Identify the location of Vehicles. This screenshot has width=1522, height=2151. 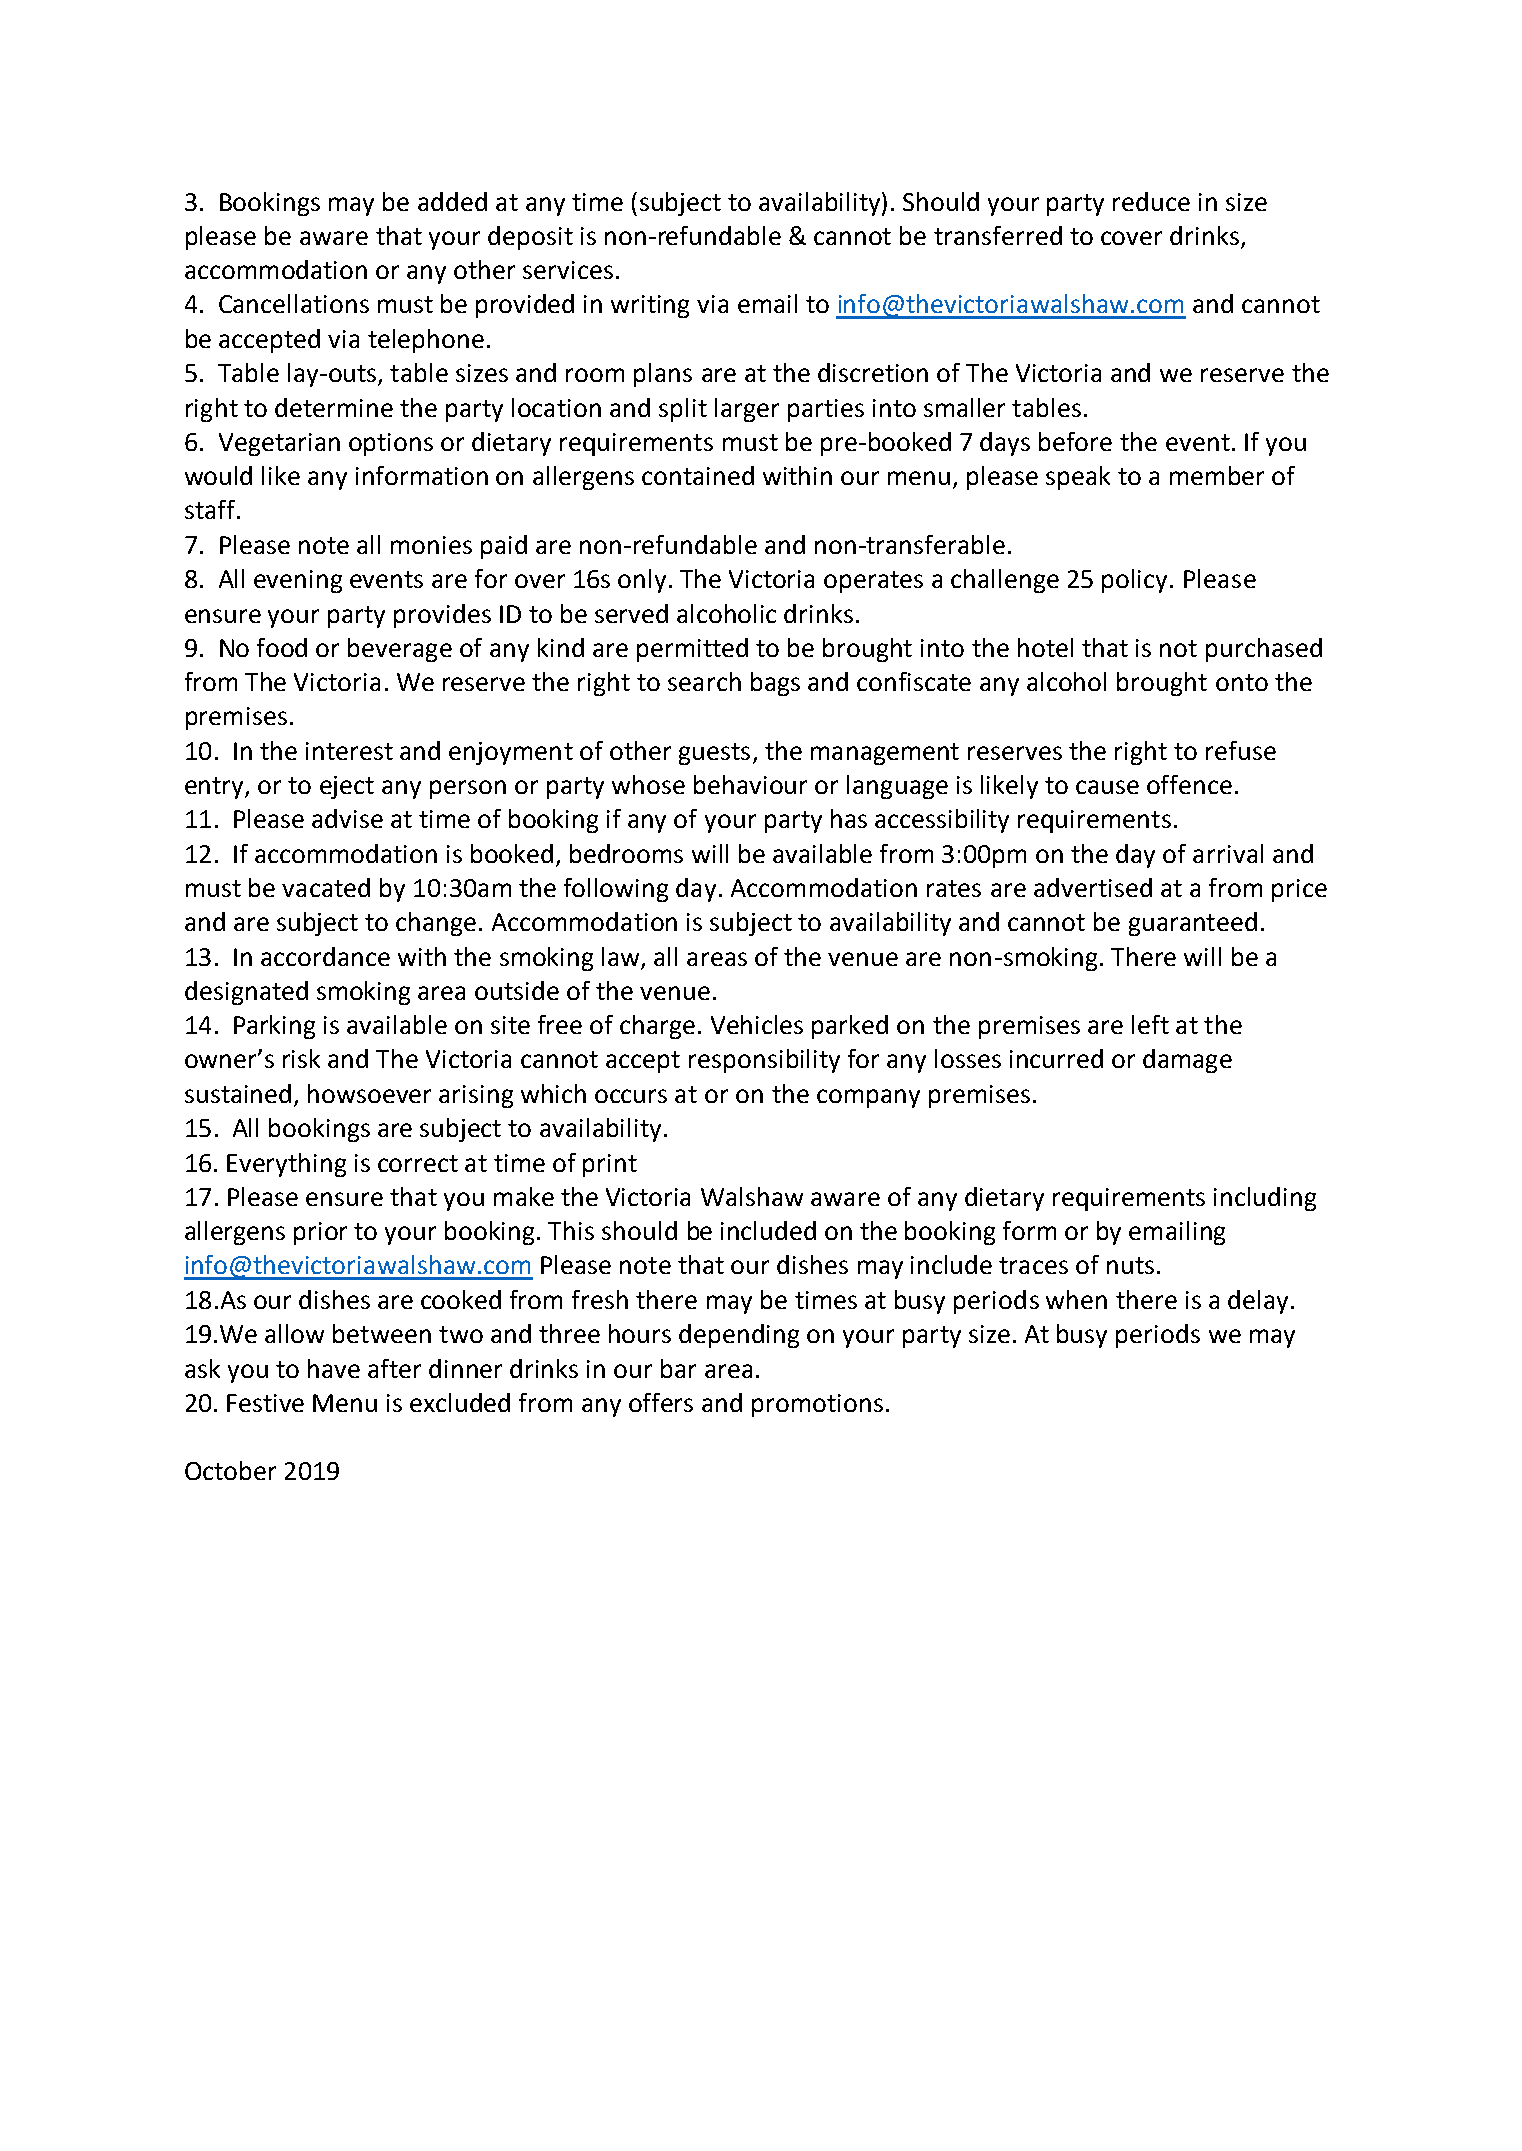
(757, 1024).
